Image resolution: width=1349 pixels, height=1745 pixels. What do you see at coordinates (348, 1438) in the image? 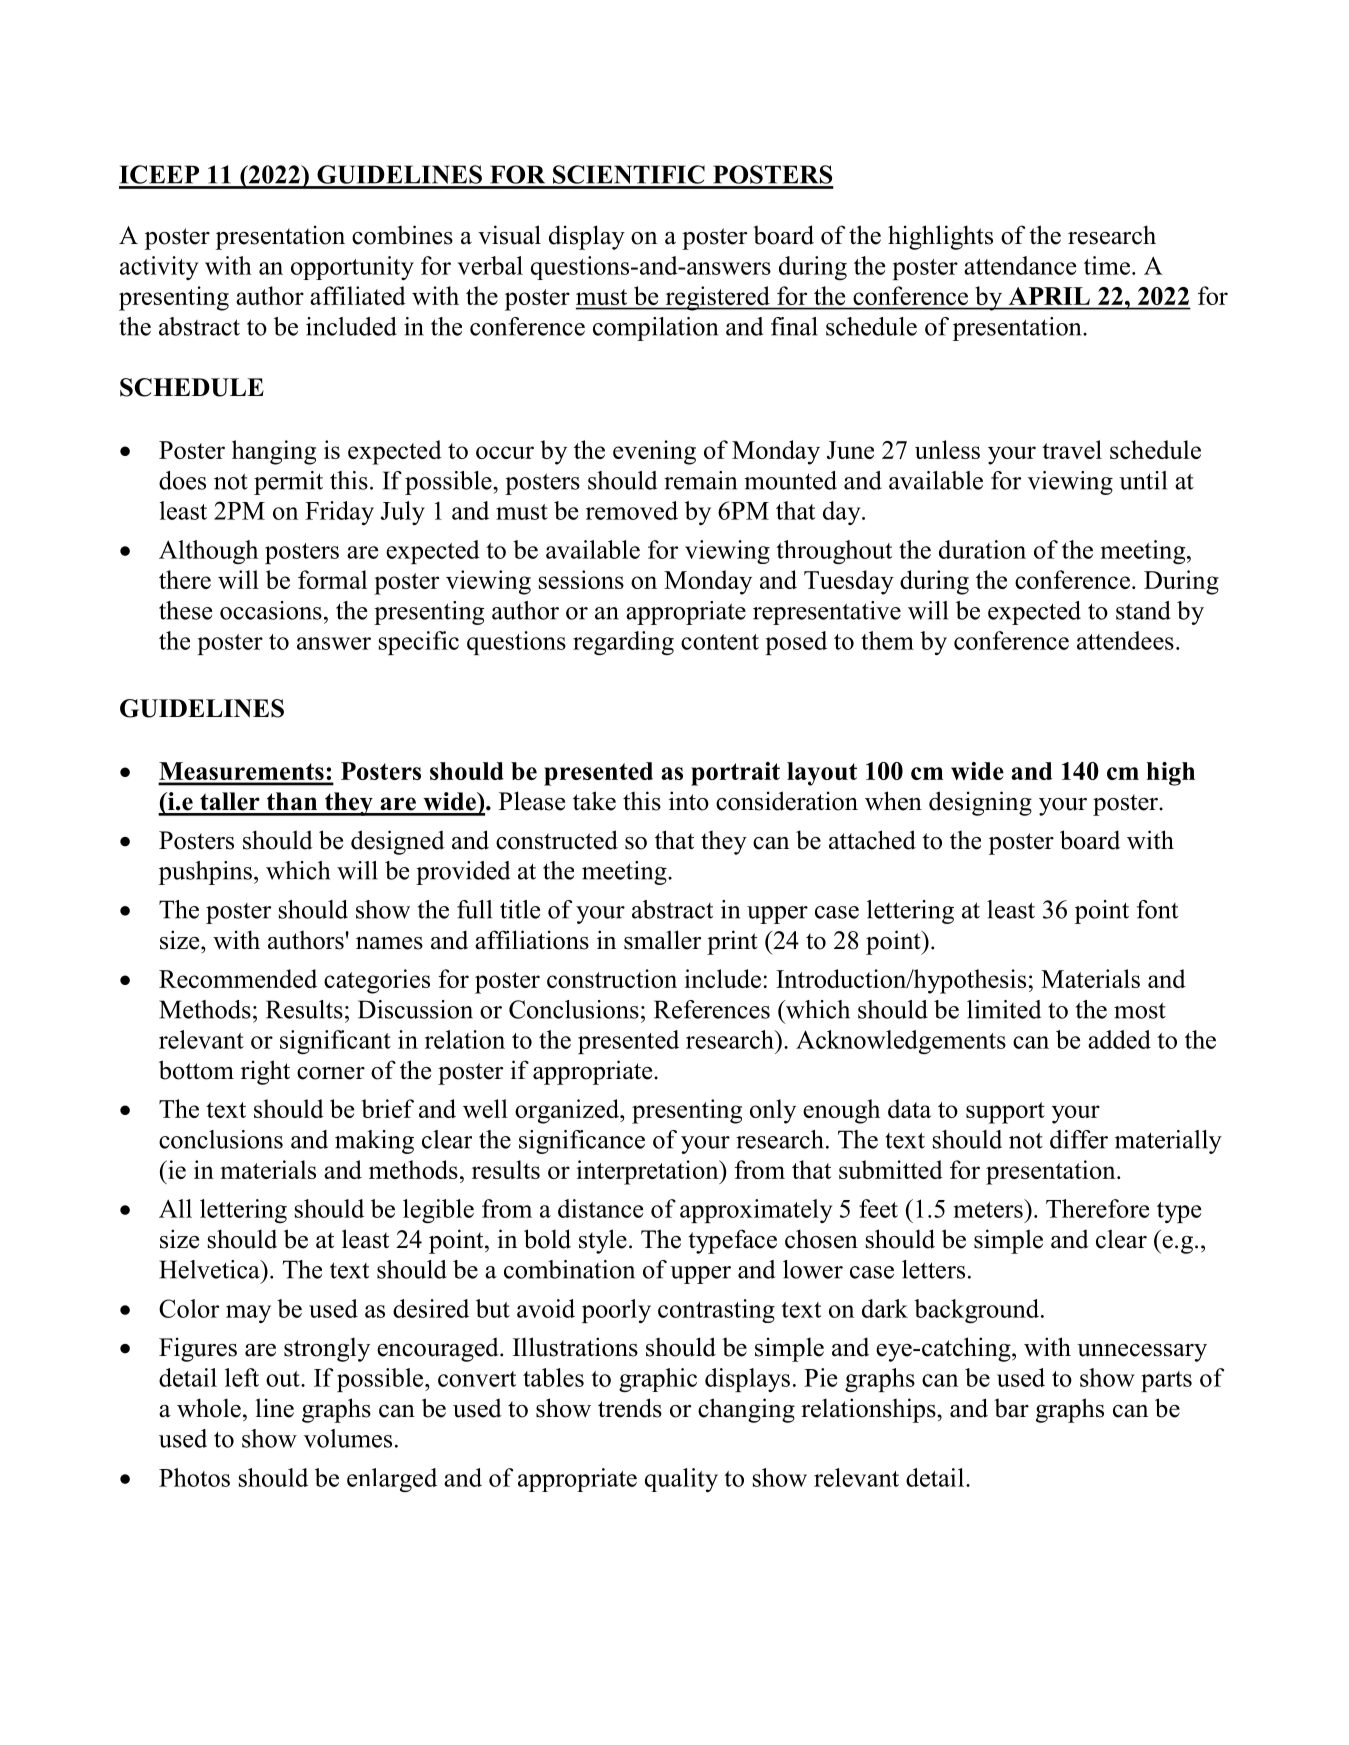
I see `volumes` at bounding box center [348, 1438].
